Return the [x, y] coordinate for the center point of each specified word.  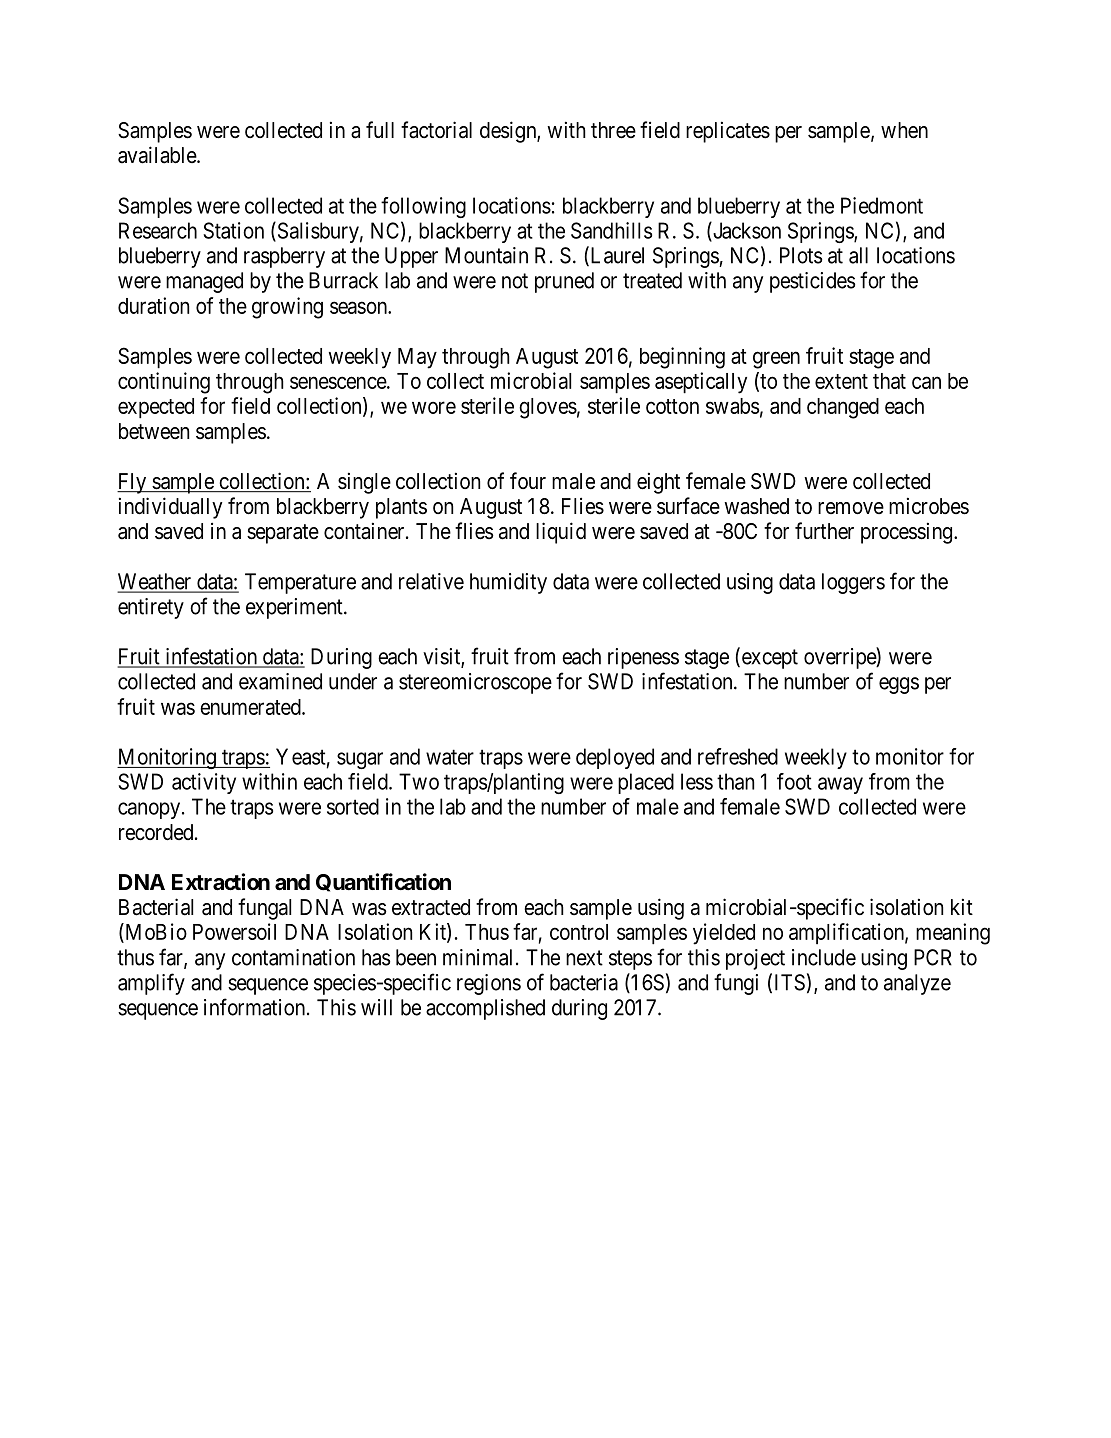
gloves [548, 408]
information [256, 1007]
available [158, 155]
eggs [899, 685]
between [154, 431]
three [613, 130]
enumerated [251, 707]
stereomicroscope [475, 683]
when [904, 130]
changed [843, 408]
